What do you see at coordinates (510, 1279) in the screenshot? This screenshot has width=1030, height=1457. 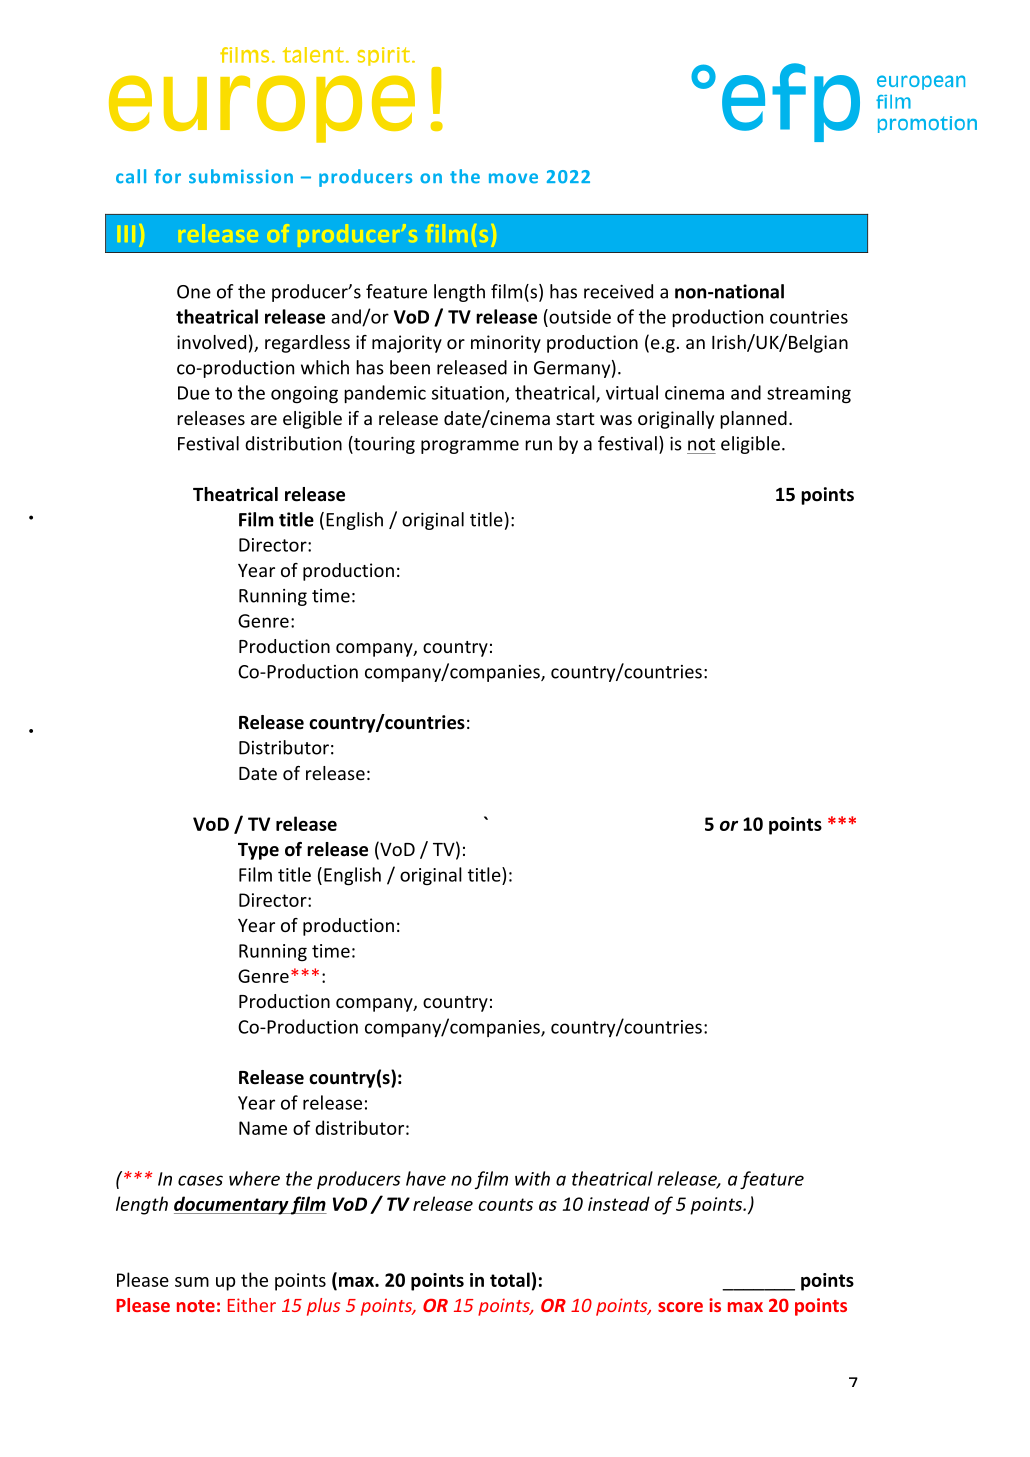 I see `total` at bounding box center [510, 1279].
